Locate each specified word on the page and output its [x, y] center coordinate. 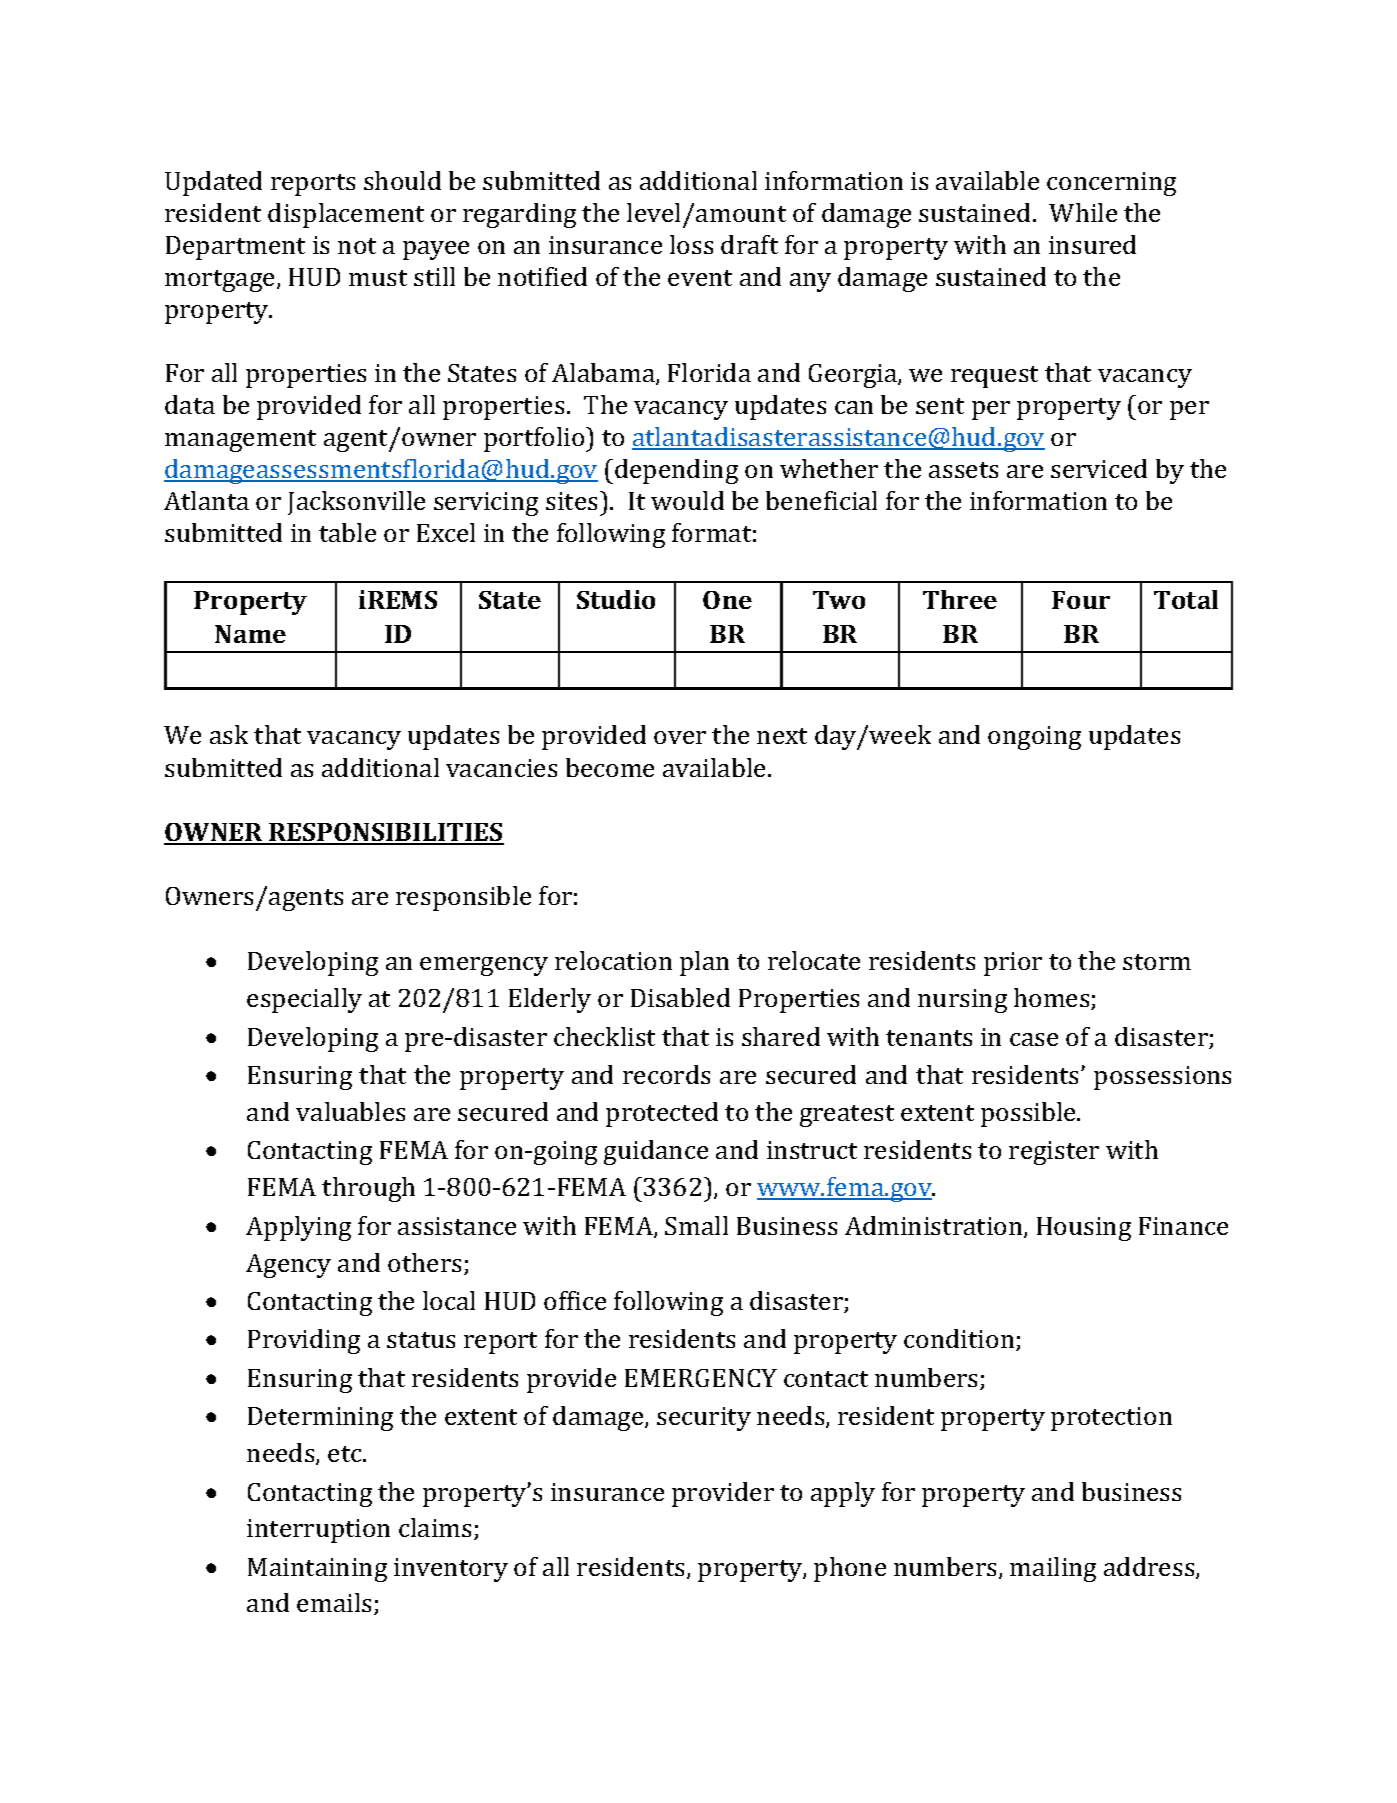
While [1083, 212]
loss [691, 244]
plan [704, 963]
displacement [346, 215]
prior [1013, 964]
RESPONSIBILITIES [385, 833]
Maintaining [317, 1570]
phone [850, 1569]
